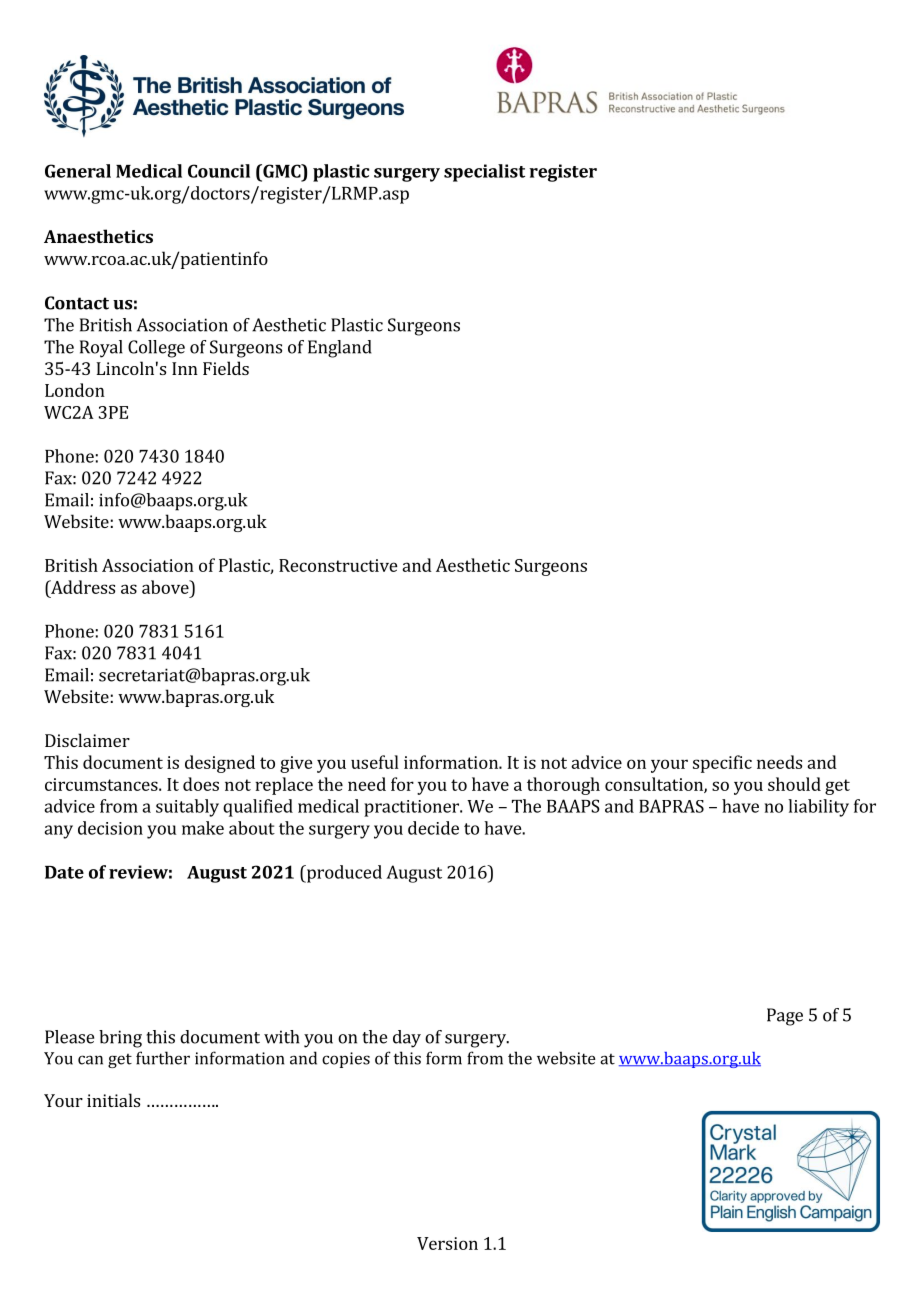 The image size is (924, 1309). What do you see at coordinates (722, 764) in the screenshot?
I see `specific` at bounding box center [722, 764].
